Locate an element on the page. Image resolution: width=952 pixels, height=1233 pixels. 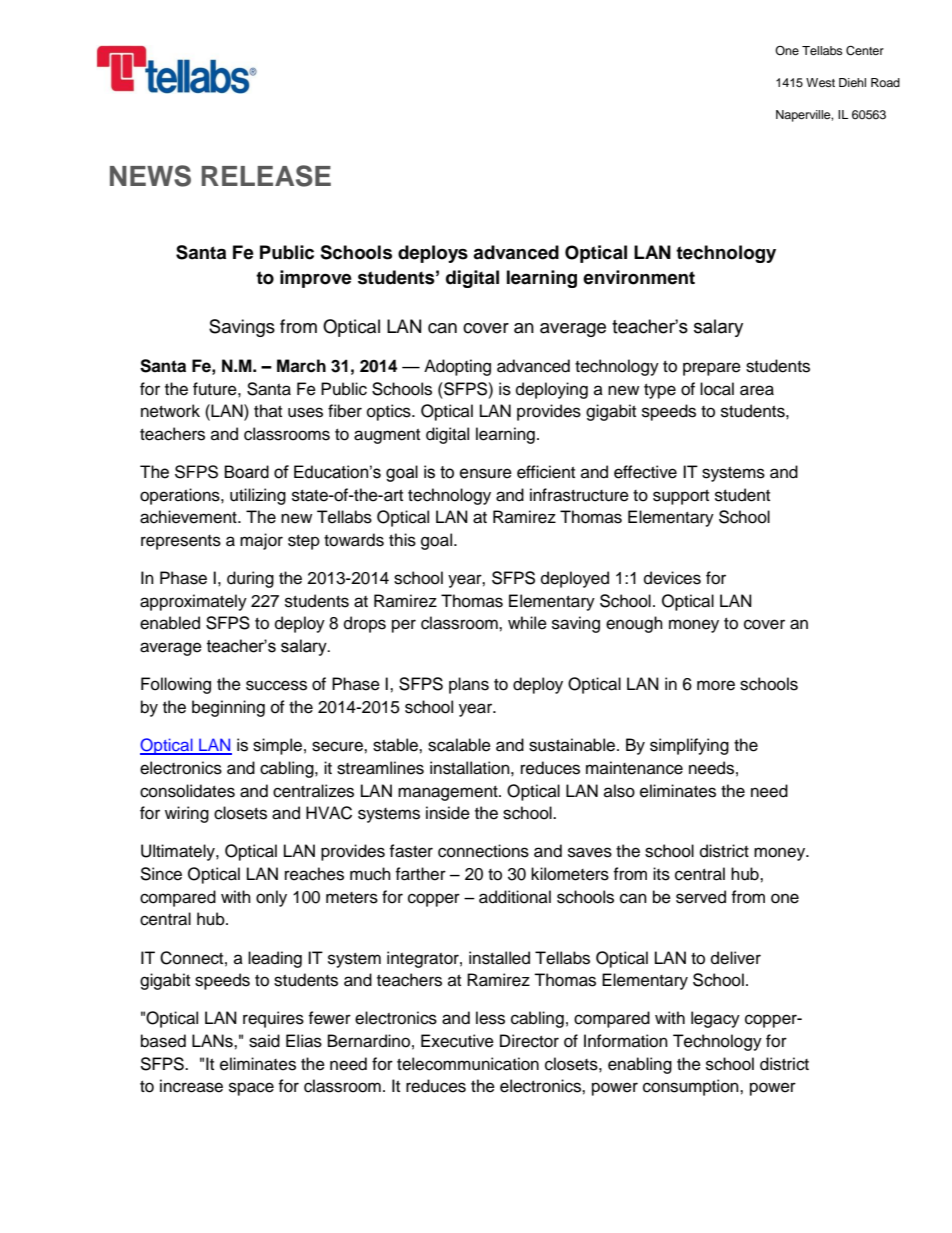
sustainable is located at coordinates (573, 745).
